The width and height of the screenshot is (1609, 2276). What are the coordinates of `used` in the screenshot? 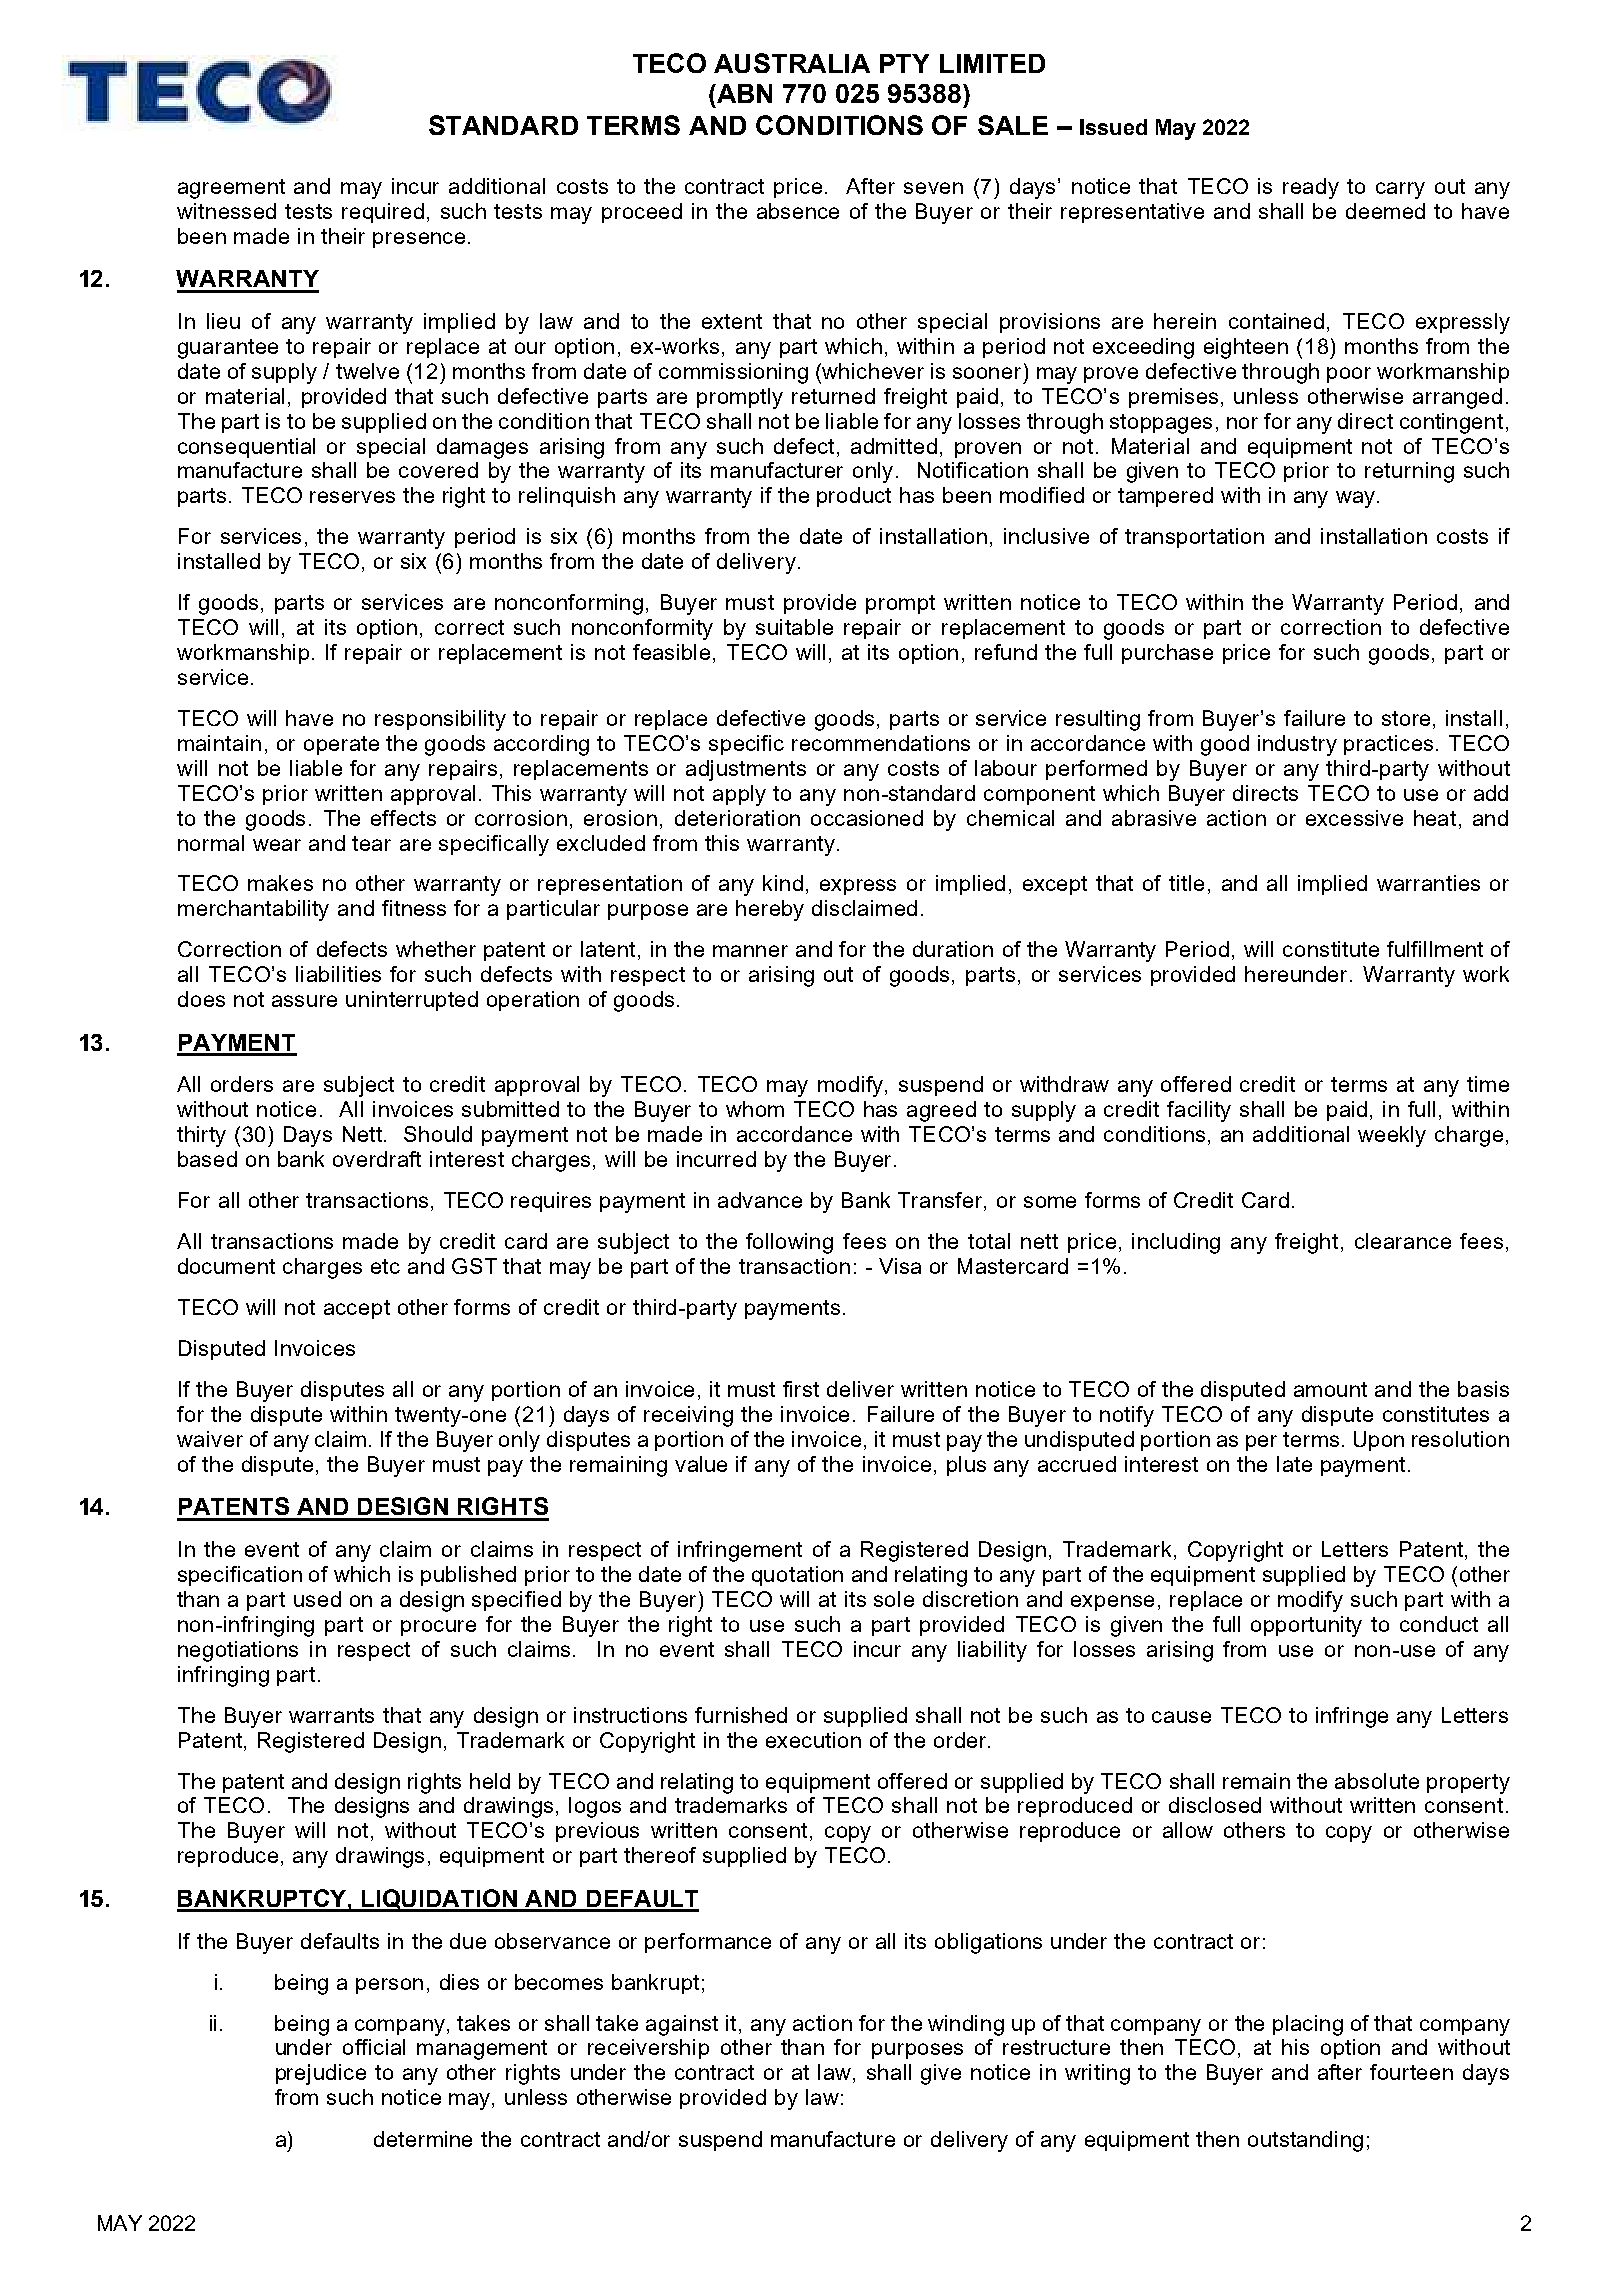 It's located at (317, 1599).
